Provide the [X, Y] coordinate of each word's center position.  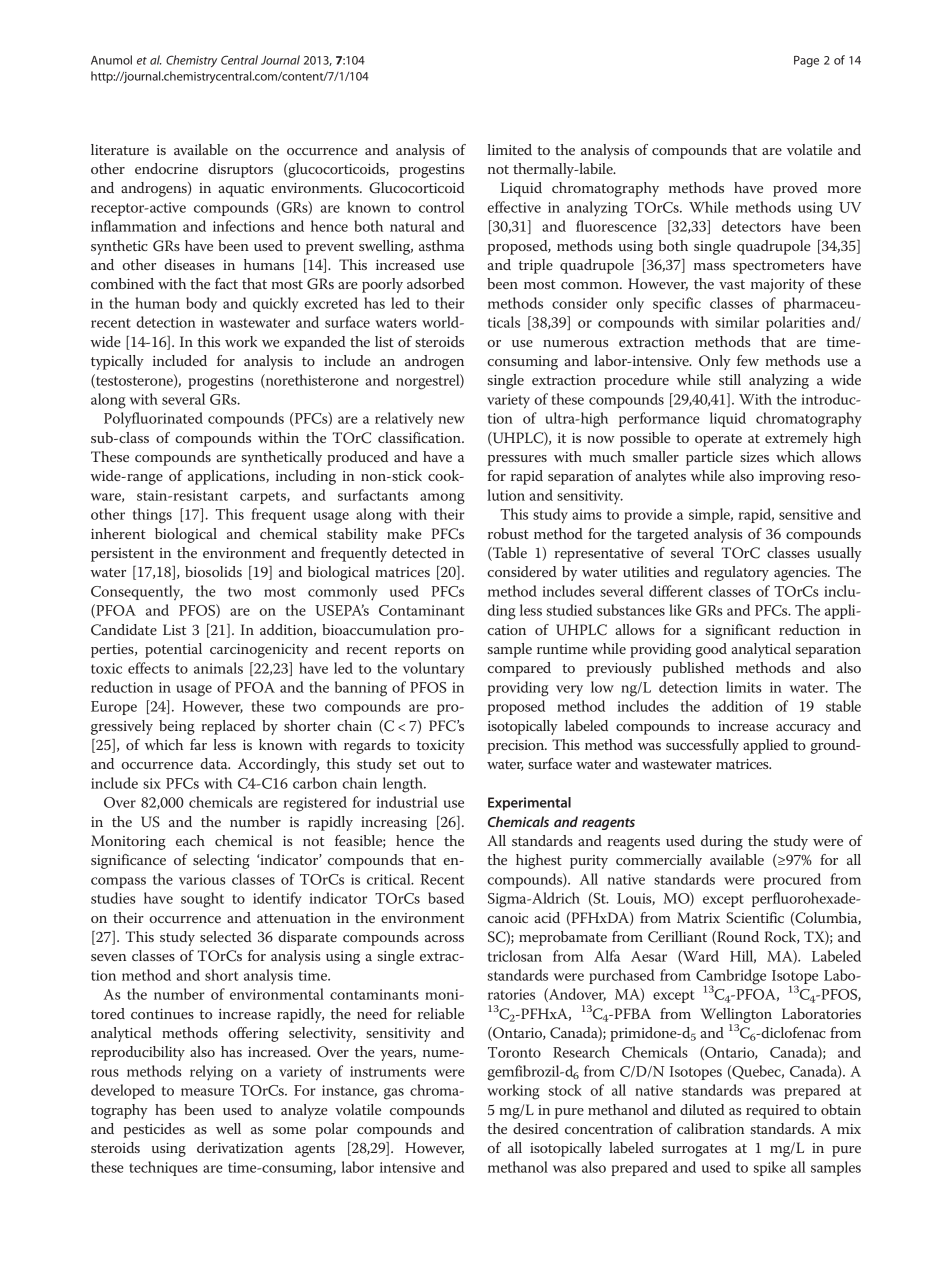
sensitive [806, 514]
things [152, 516]
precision [517, 747]
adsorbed [435, 283]
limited [509, 149]
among [442, 499]
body [201, 304]
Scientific [755, 918]
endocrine [166, 168]
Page [806, 61]
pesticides [154, 1130]
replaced [228, 727]
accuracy [803, 729]
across [444, 938]
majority [778, 286]
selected [225, 936]
